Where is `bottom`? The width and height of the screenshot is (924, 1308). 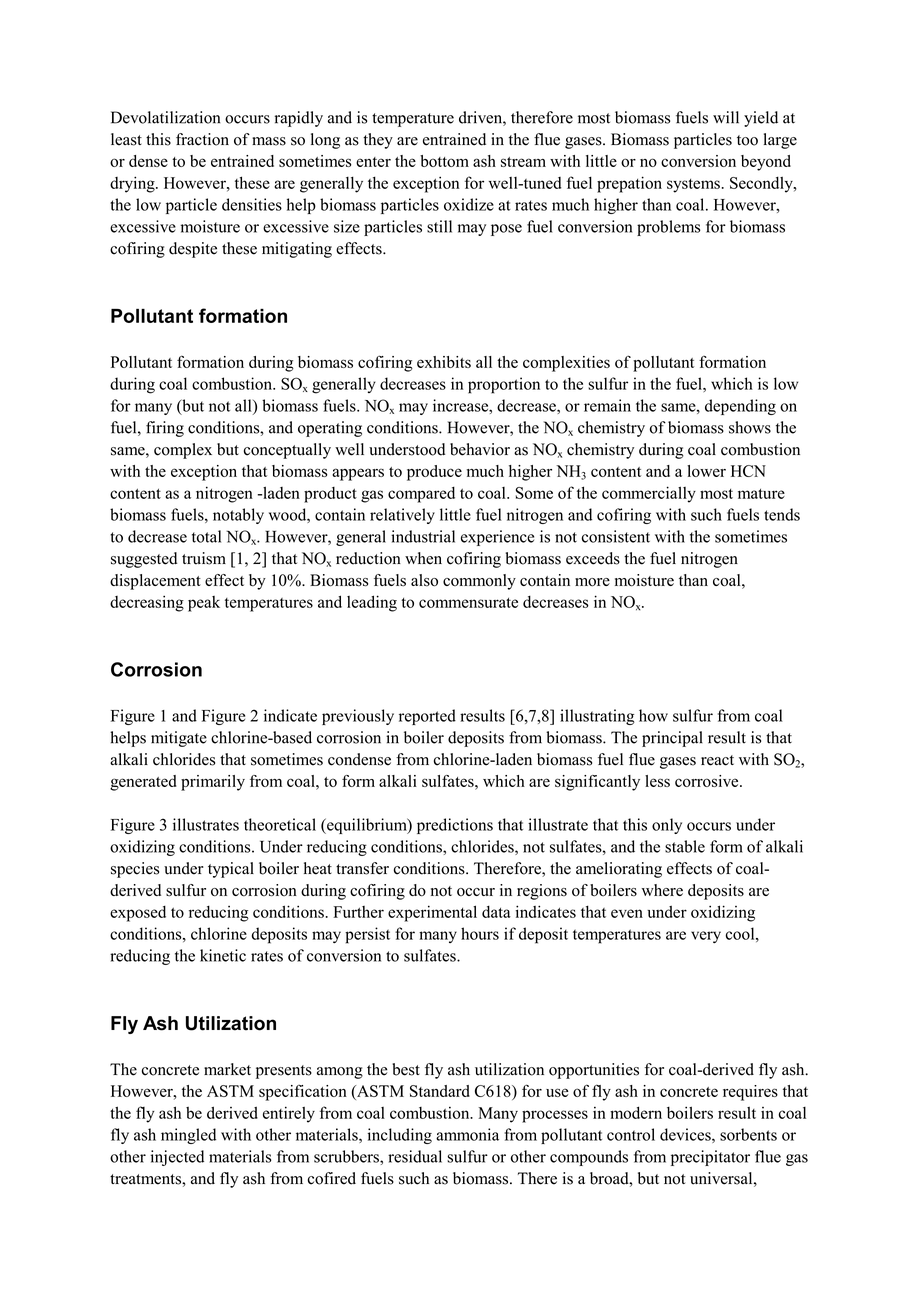
bottom is located at coordinates (444, 161).
